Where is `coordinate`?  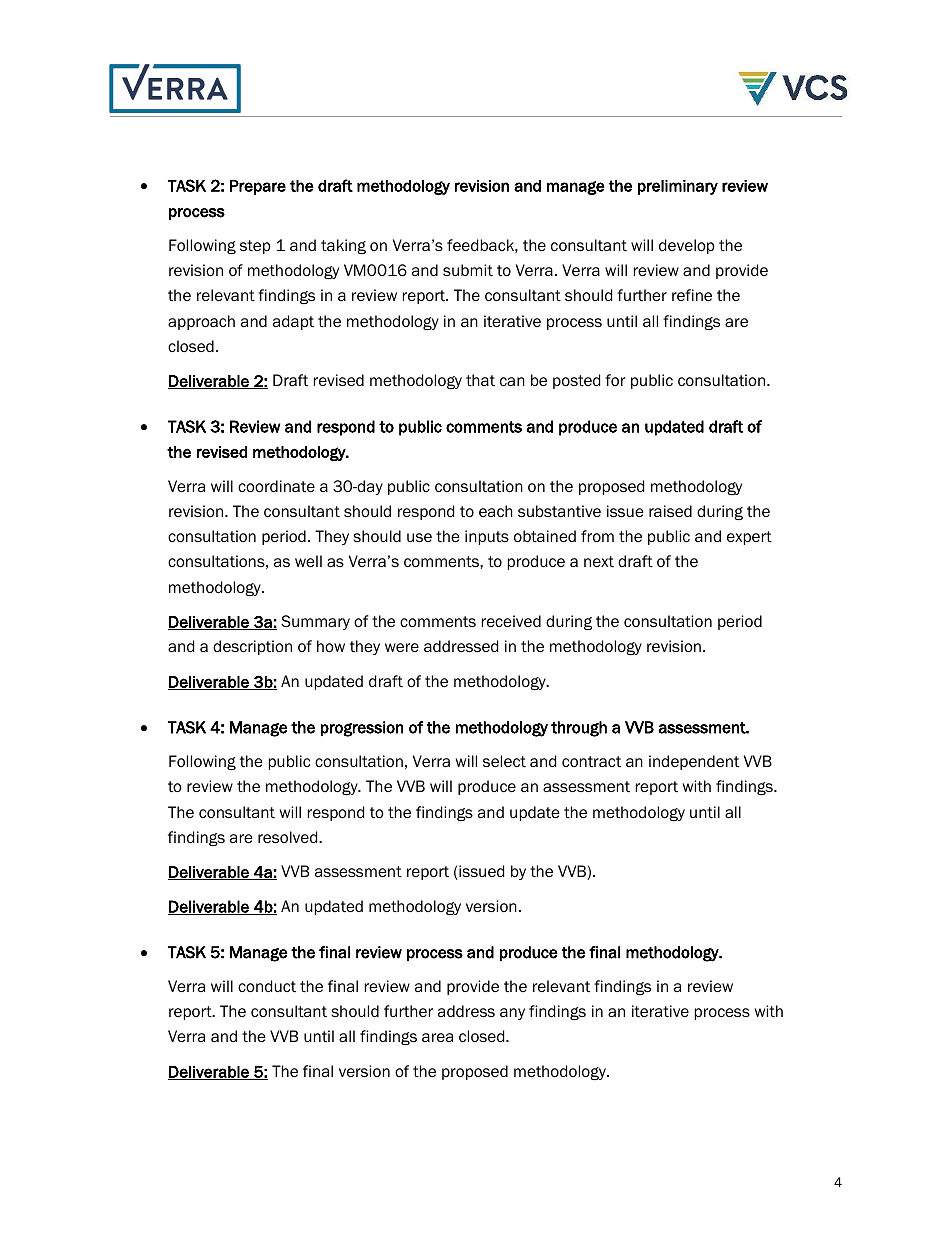
coordinate is located at coordinates (276, 486).
